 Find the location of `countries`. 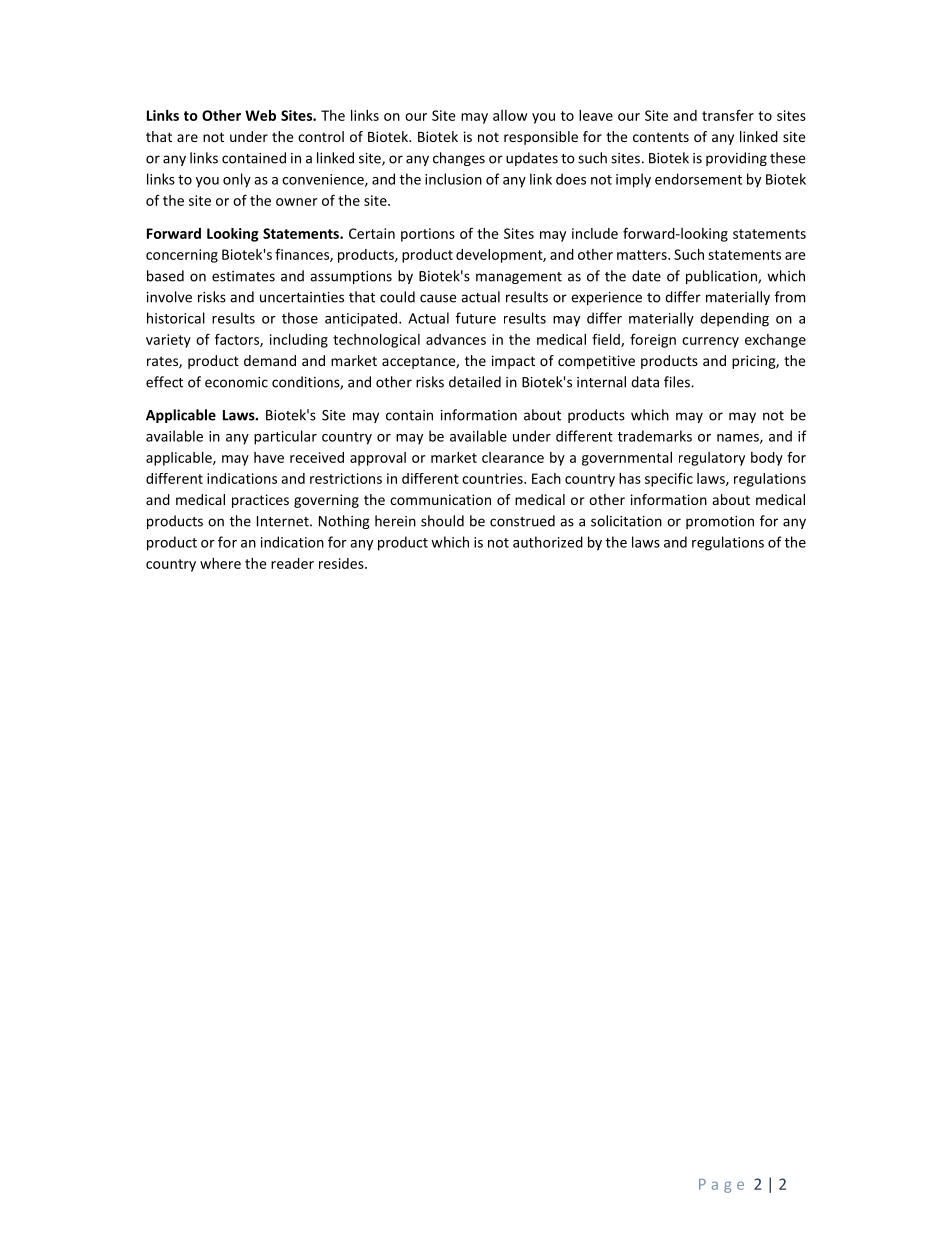

countries is located at coordinates (493, 478).
